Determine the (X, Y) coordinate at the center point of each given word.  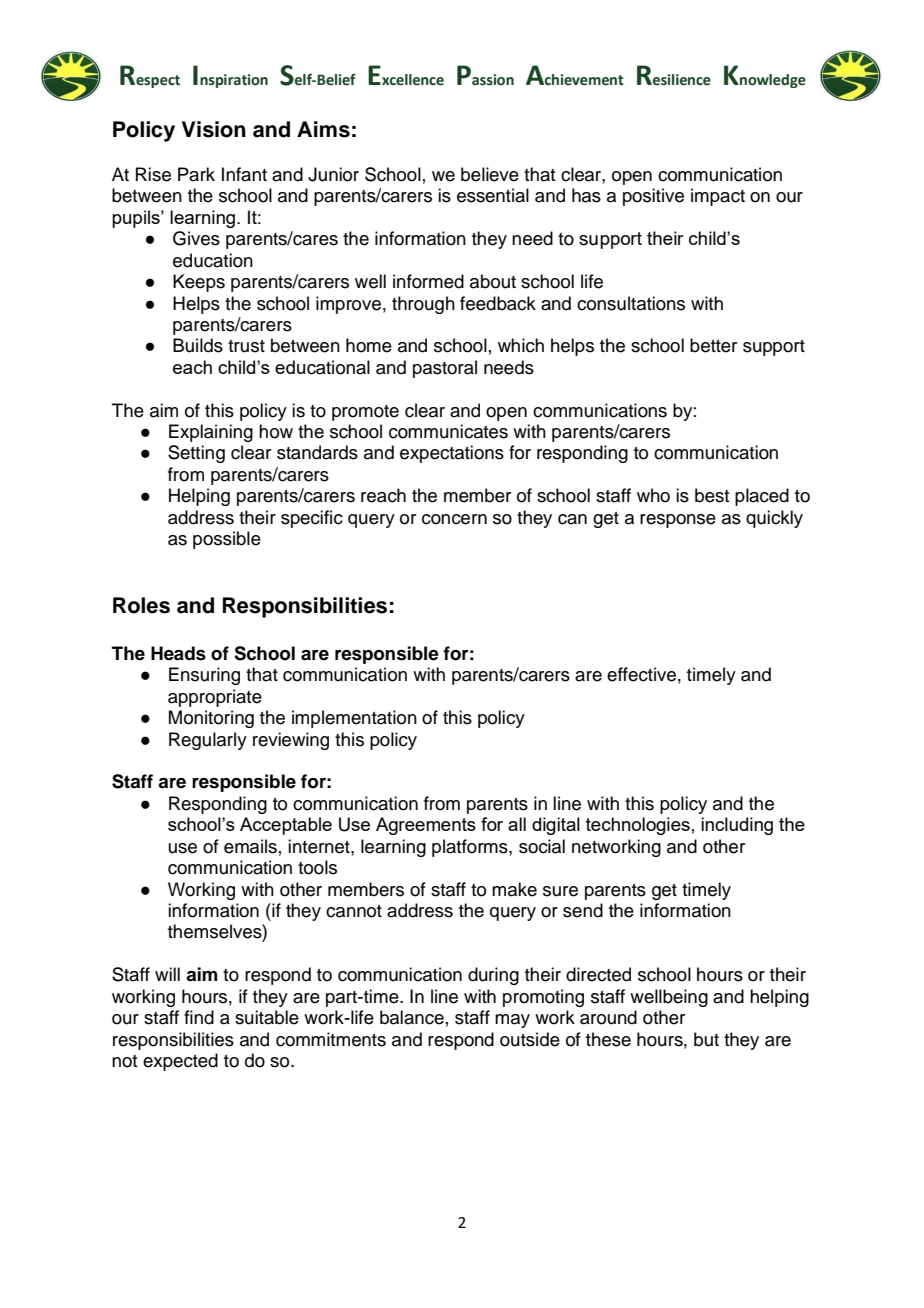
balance (412, 1017)
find (199, 1017)
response (678, 521)
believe (490, 174)
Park (196, 174)
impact (718, 197)
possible (227, 540)
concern (454, 519)
